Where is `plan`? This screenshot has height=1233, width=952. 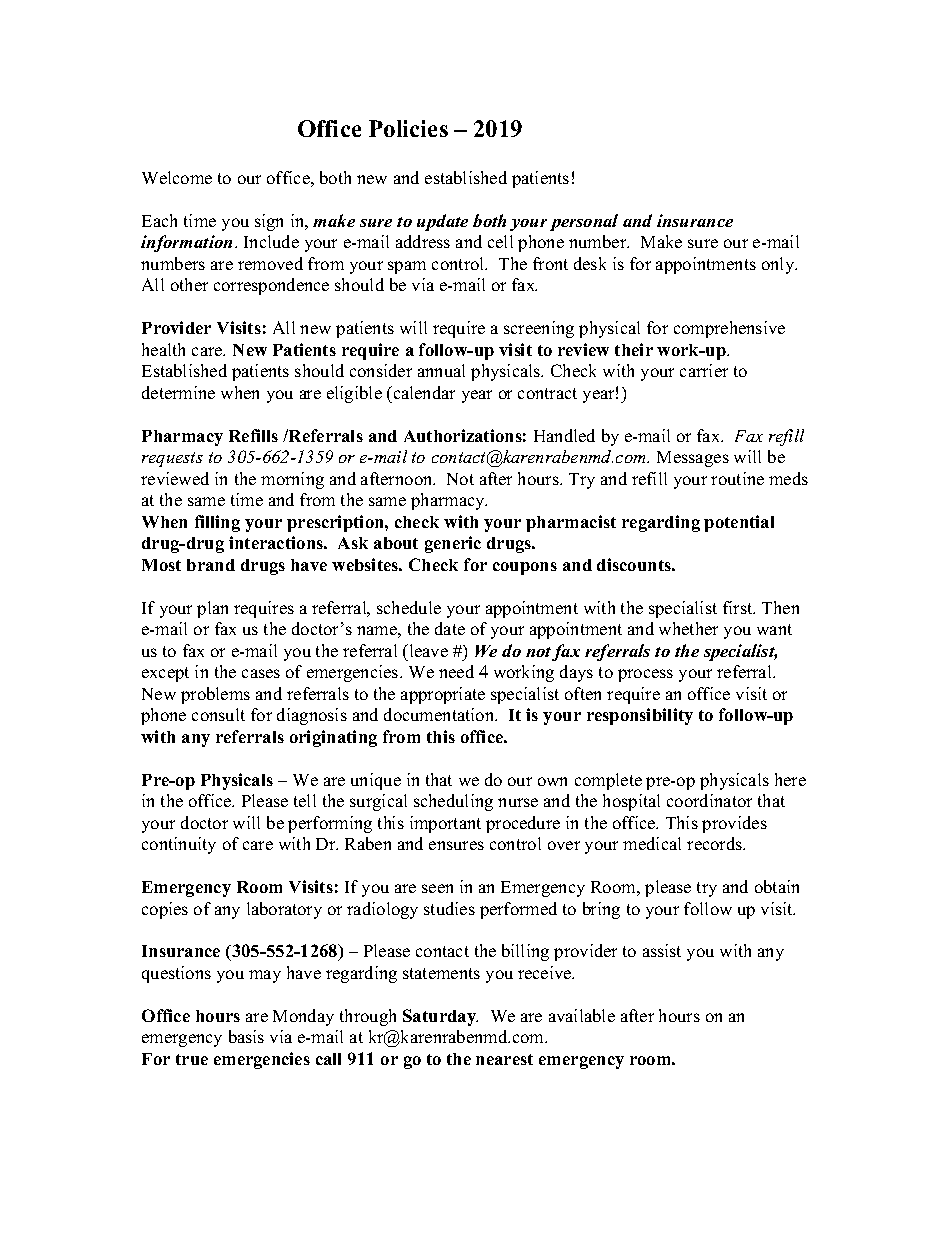 plan is located at coordinates (212, 609).
